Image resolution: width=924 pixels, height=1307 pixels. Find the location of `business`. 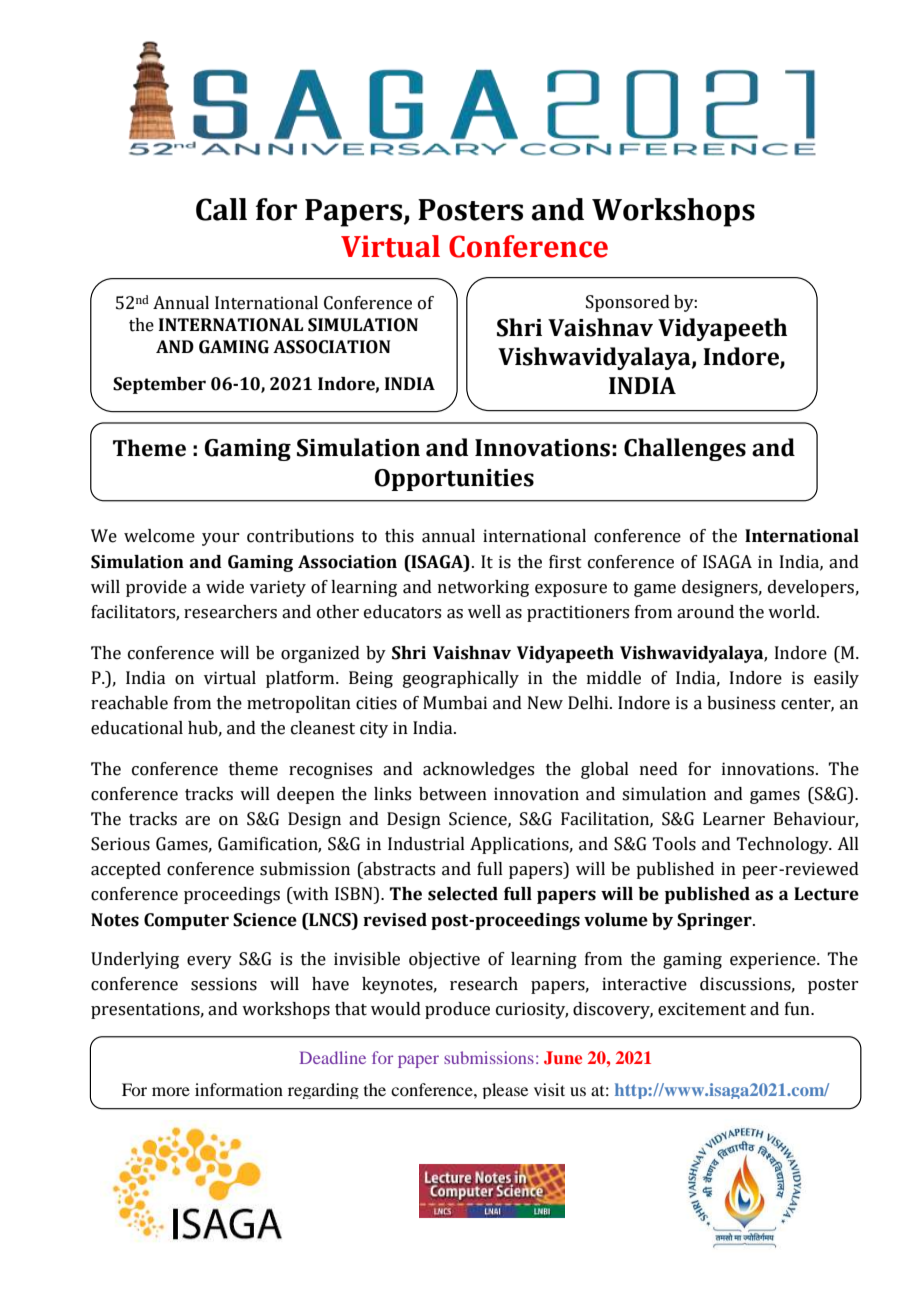

business is located at coordinates (741, 703).
